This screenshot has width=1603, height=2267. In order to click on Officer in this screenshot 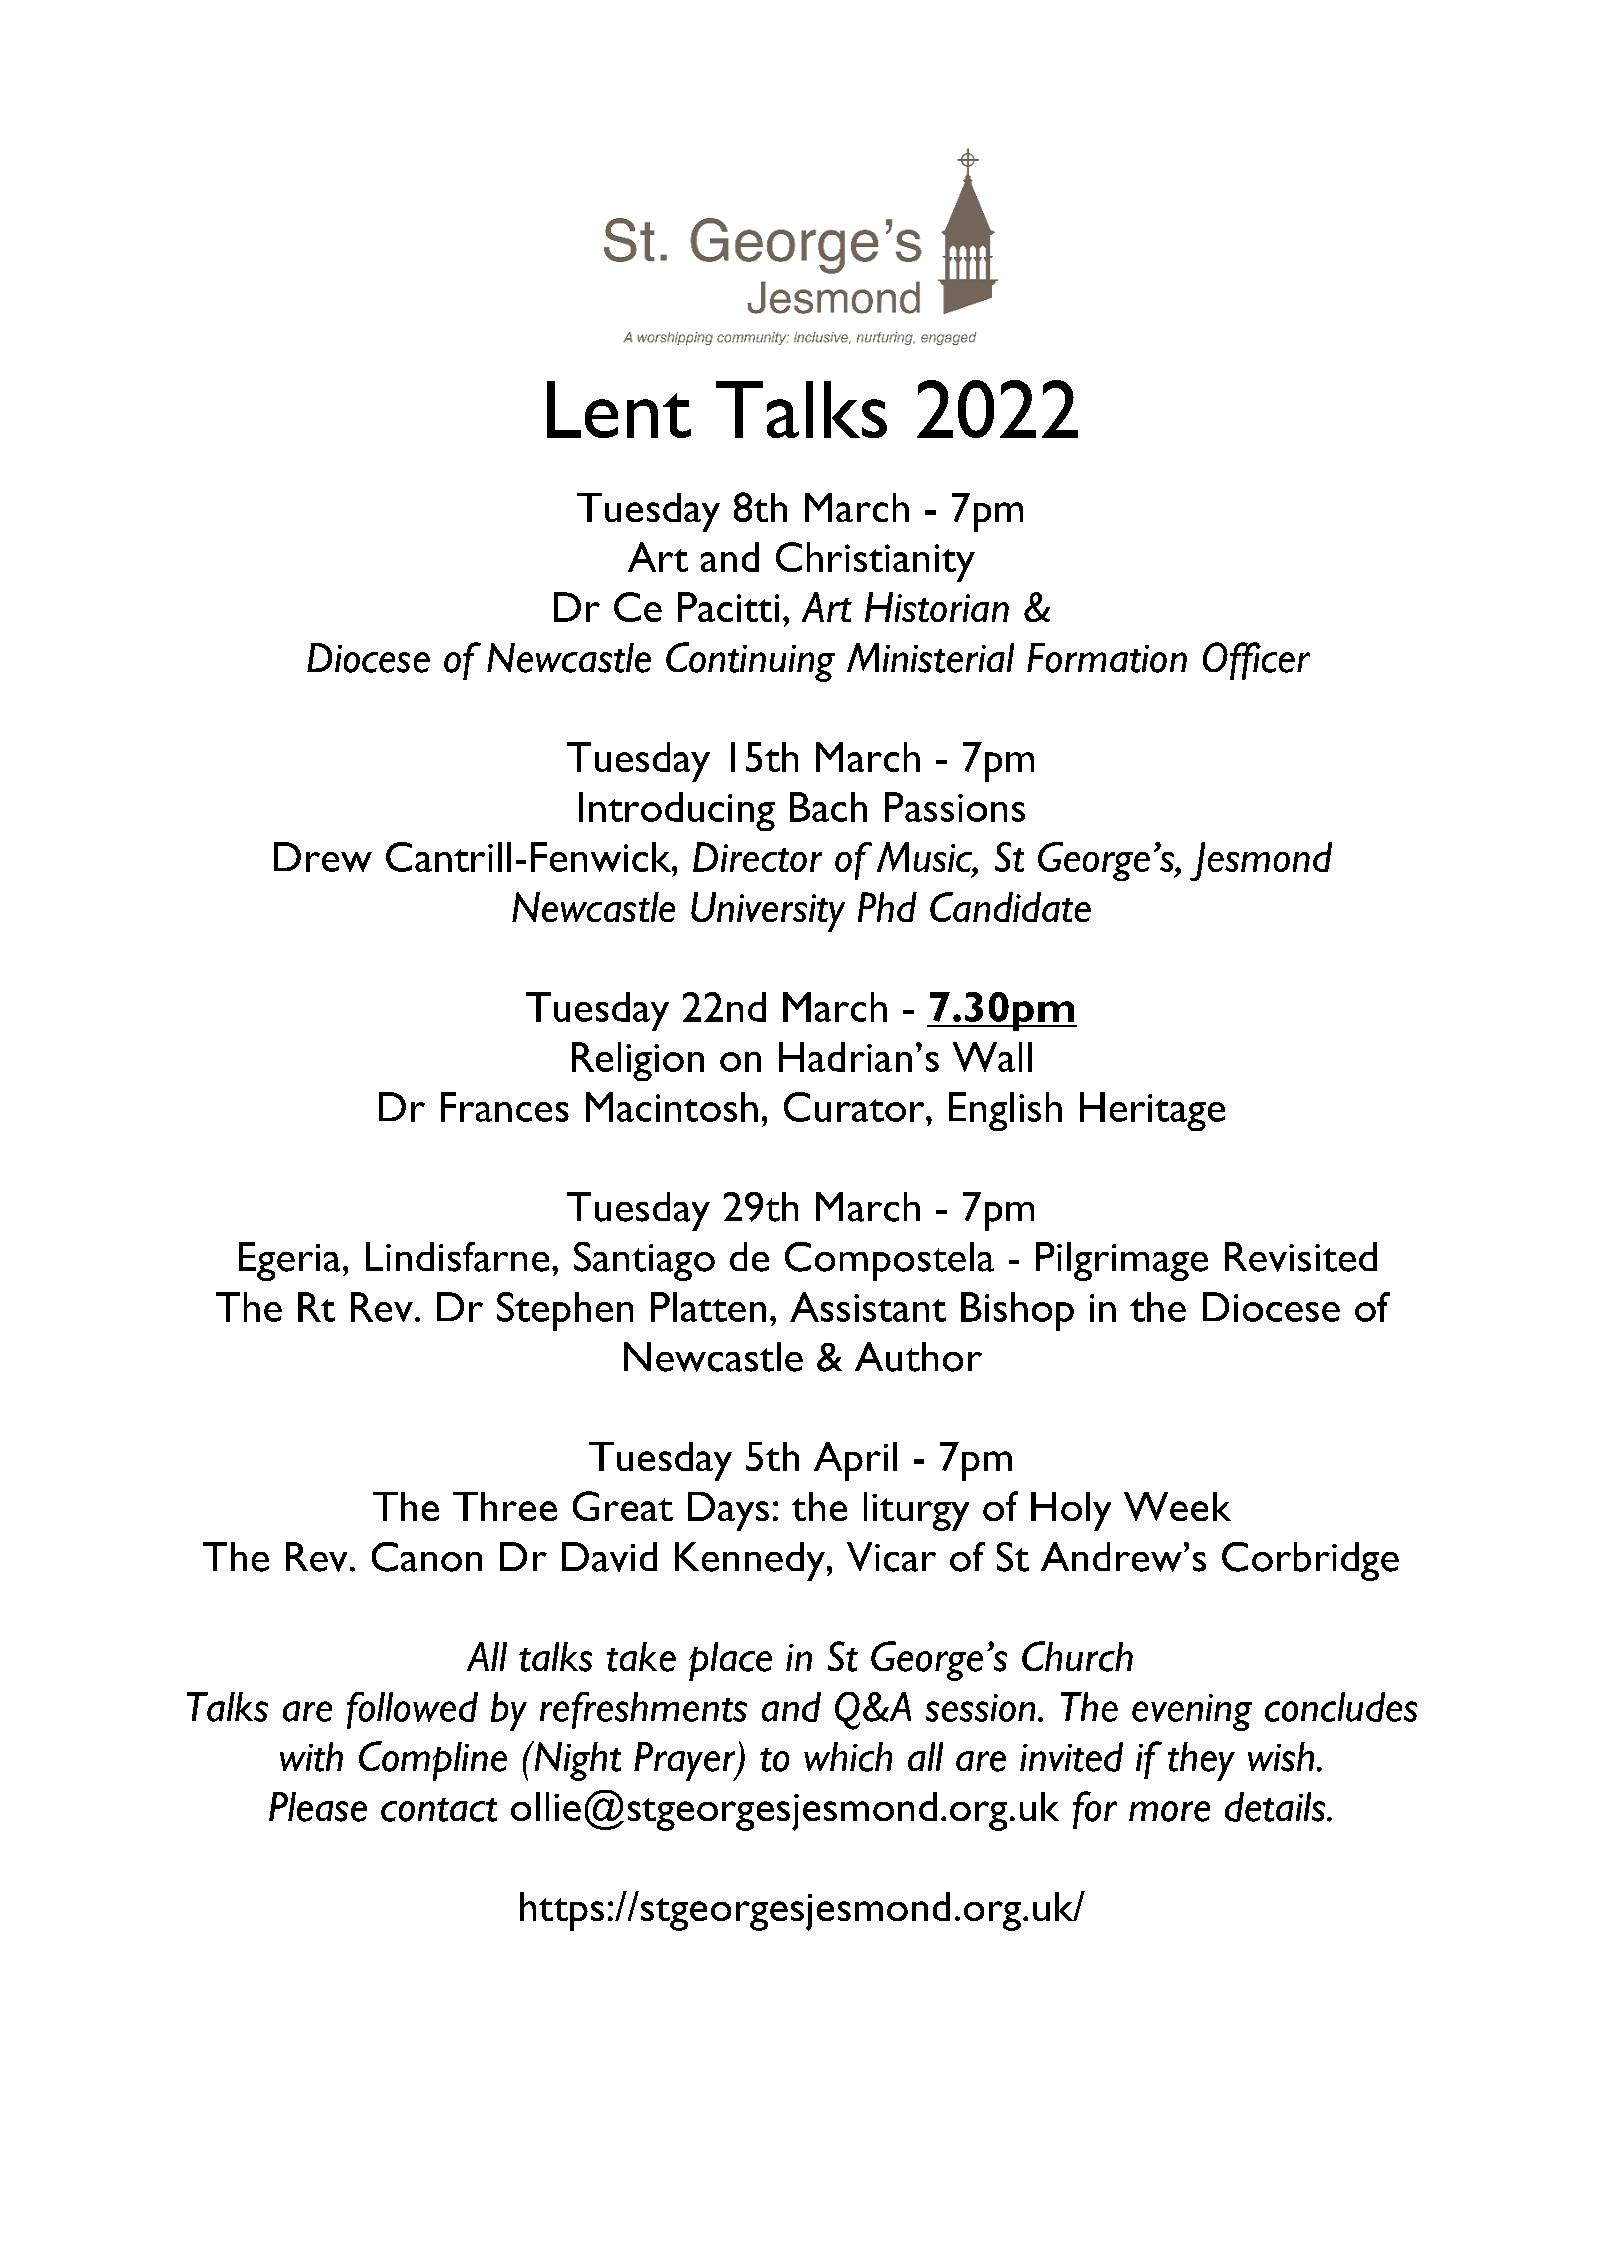, I will do `click(1256, 661)`.
